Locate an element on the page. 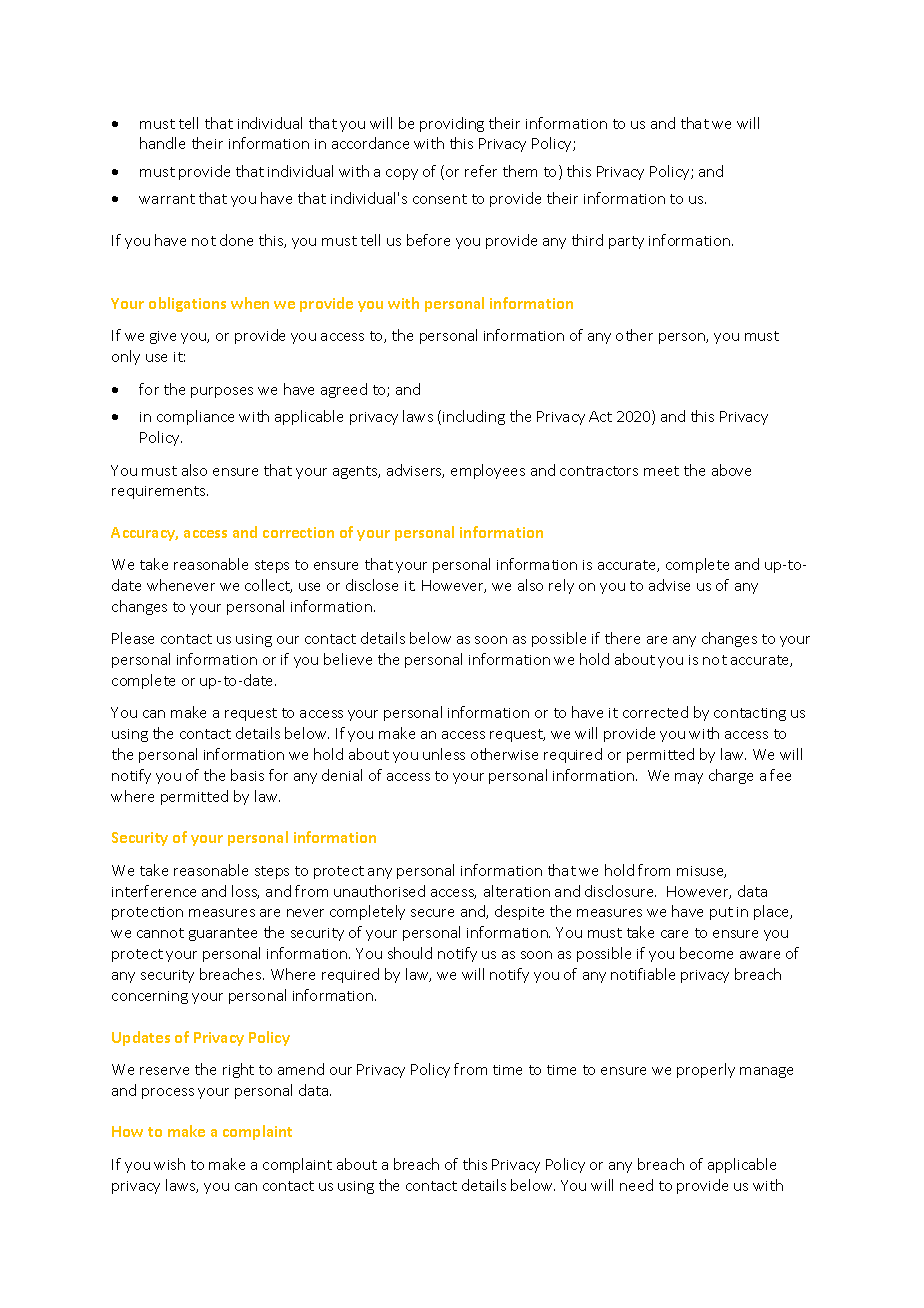 This image has width=924, height=1308. party is located at coordinates (626, 242).
